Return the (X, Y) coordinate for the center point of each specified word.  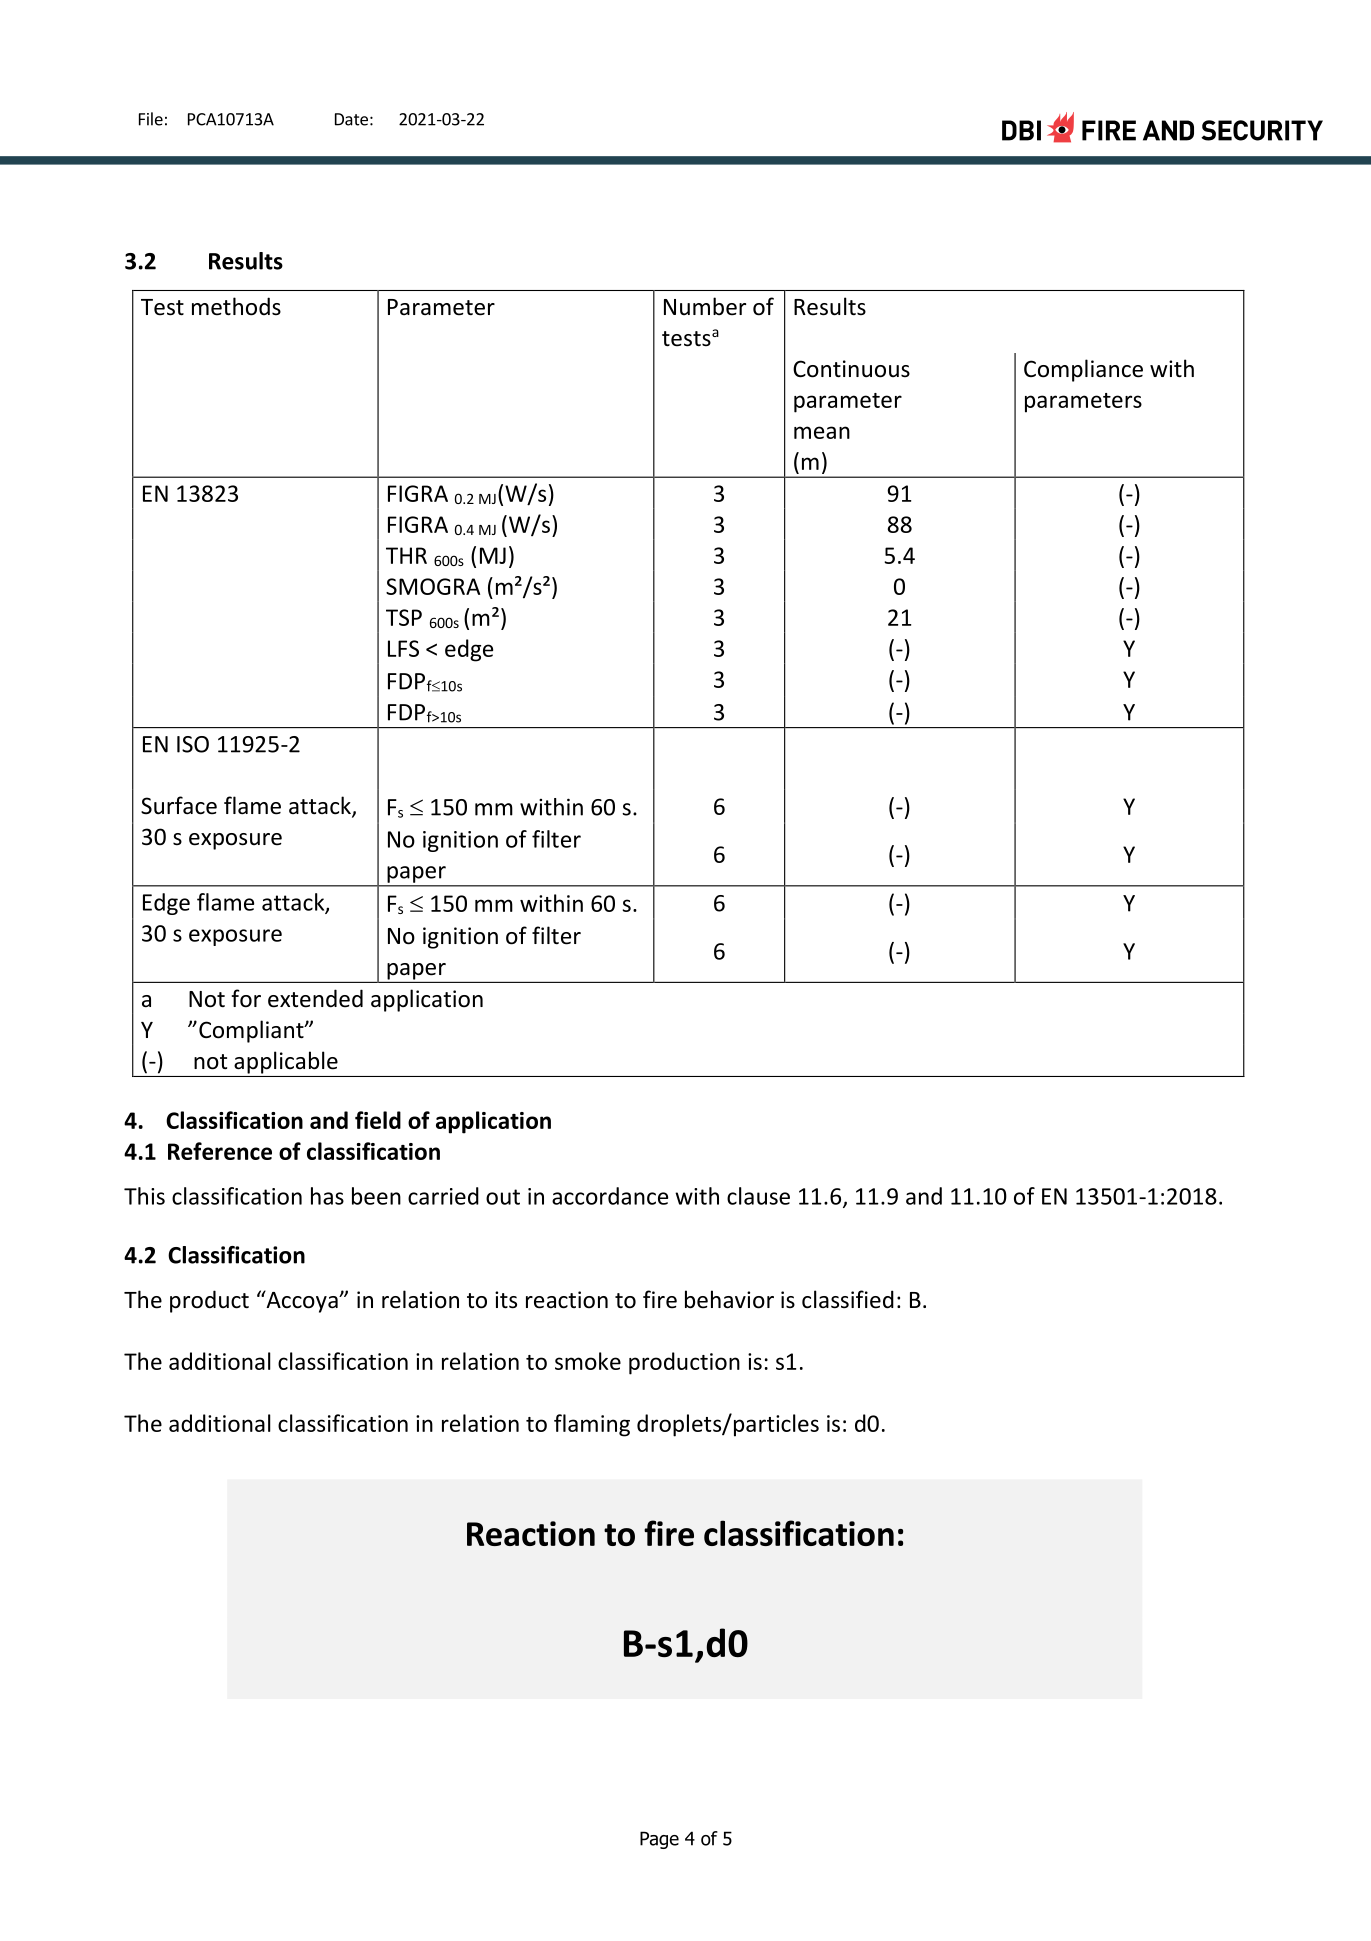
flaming (592, 1425)
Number (705, 306)
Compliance (1083, 370)
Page (659, 1840)
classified (848, 1299)
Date (351, 119)
